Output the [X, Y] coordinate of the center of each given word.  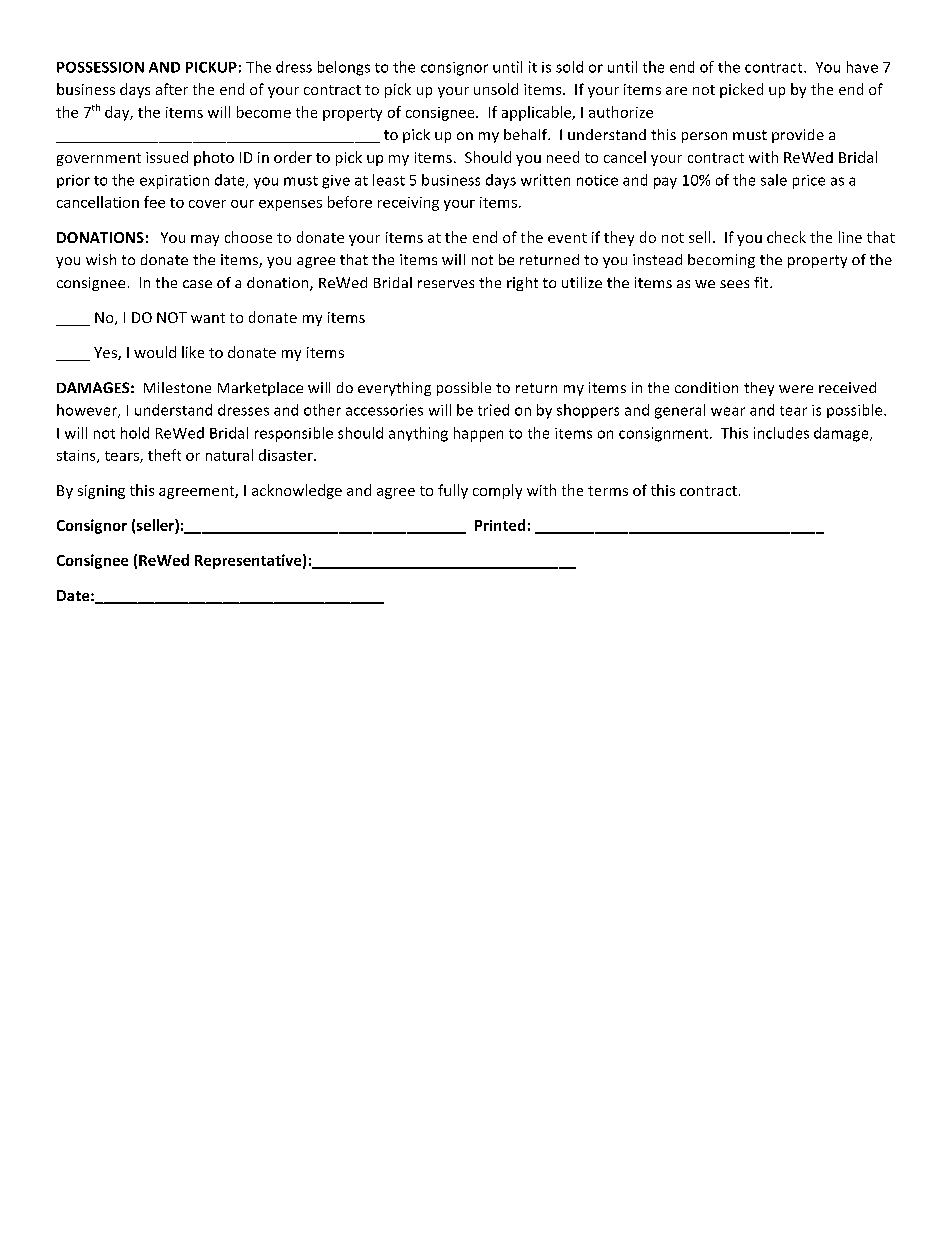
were [796, 389]
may [205, 240]
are [676, 91]
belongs [344, 68]
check [786, 237]
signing [101, 492]
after [172, 89]
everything [394, 389]
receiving [408, 204]
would [155, 352]
